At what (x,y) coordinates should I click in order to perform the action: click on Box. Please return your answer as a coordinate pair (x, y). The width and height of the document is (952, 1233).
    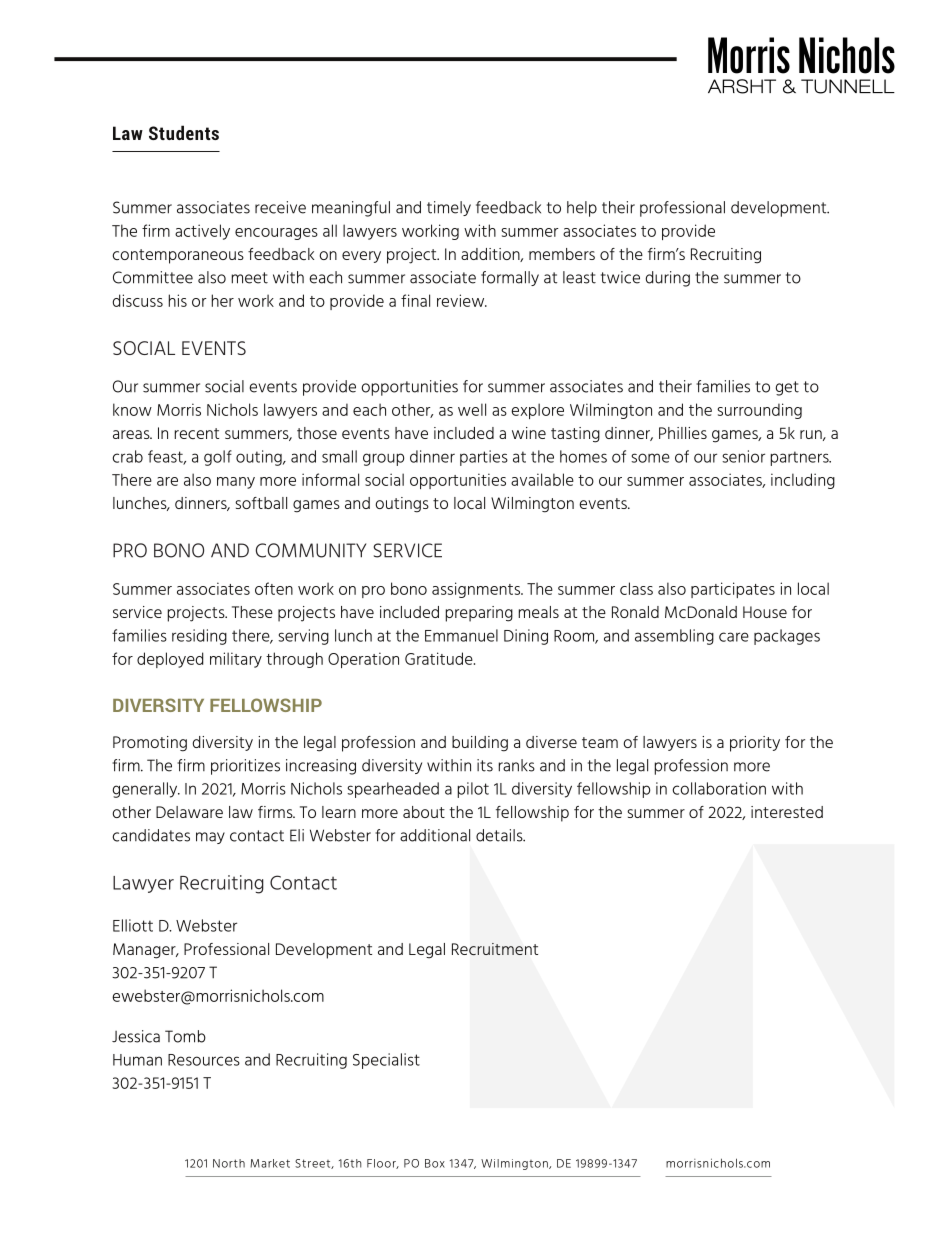
    Looking at the image, I should click on (435, 1163).
